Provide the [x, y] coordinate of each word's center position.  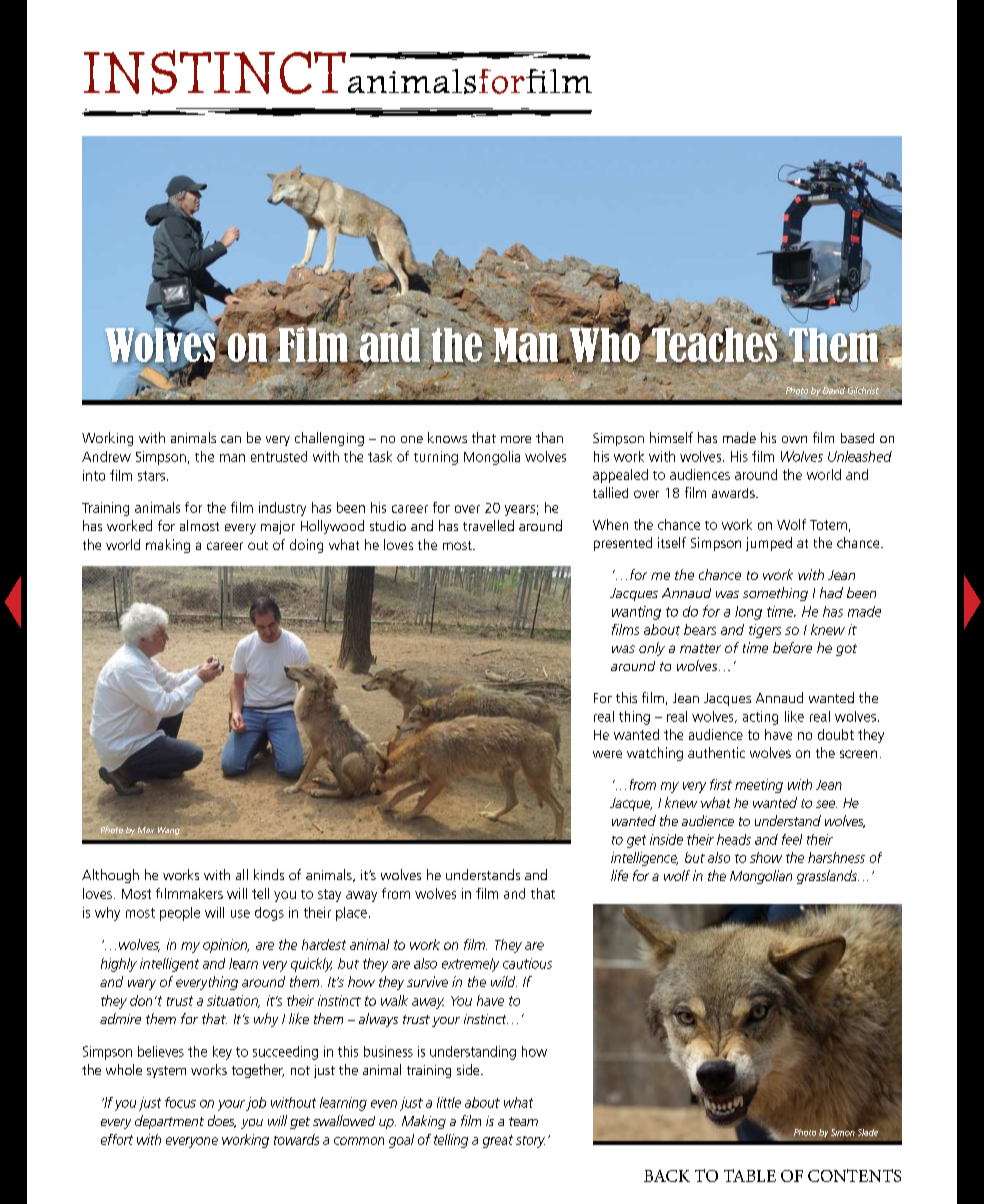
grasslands [828, 877]
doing [306, 546]
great [498, 1141]
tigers [765, 631]
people [180, 914]
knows [447, 437]
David [835, 390]
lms [629, 629]
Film [313, 344]
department [169, 1122]
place [351, 914]
